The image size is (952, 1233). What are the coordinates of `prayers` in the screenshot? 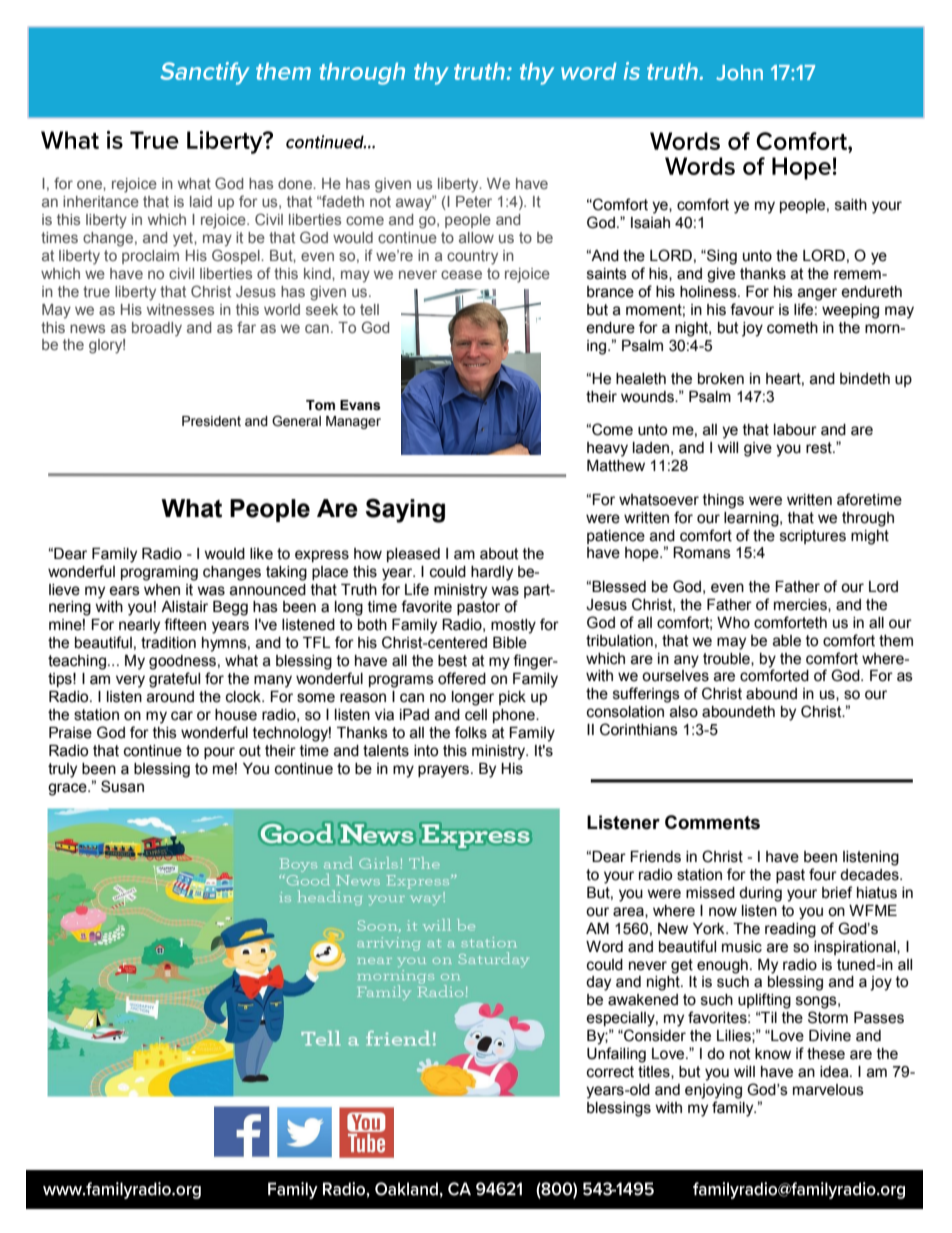 It's located at (445, 771).
